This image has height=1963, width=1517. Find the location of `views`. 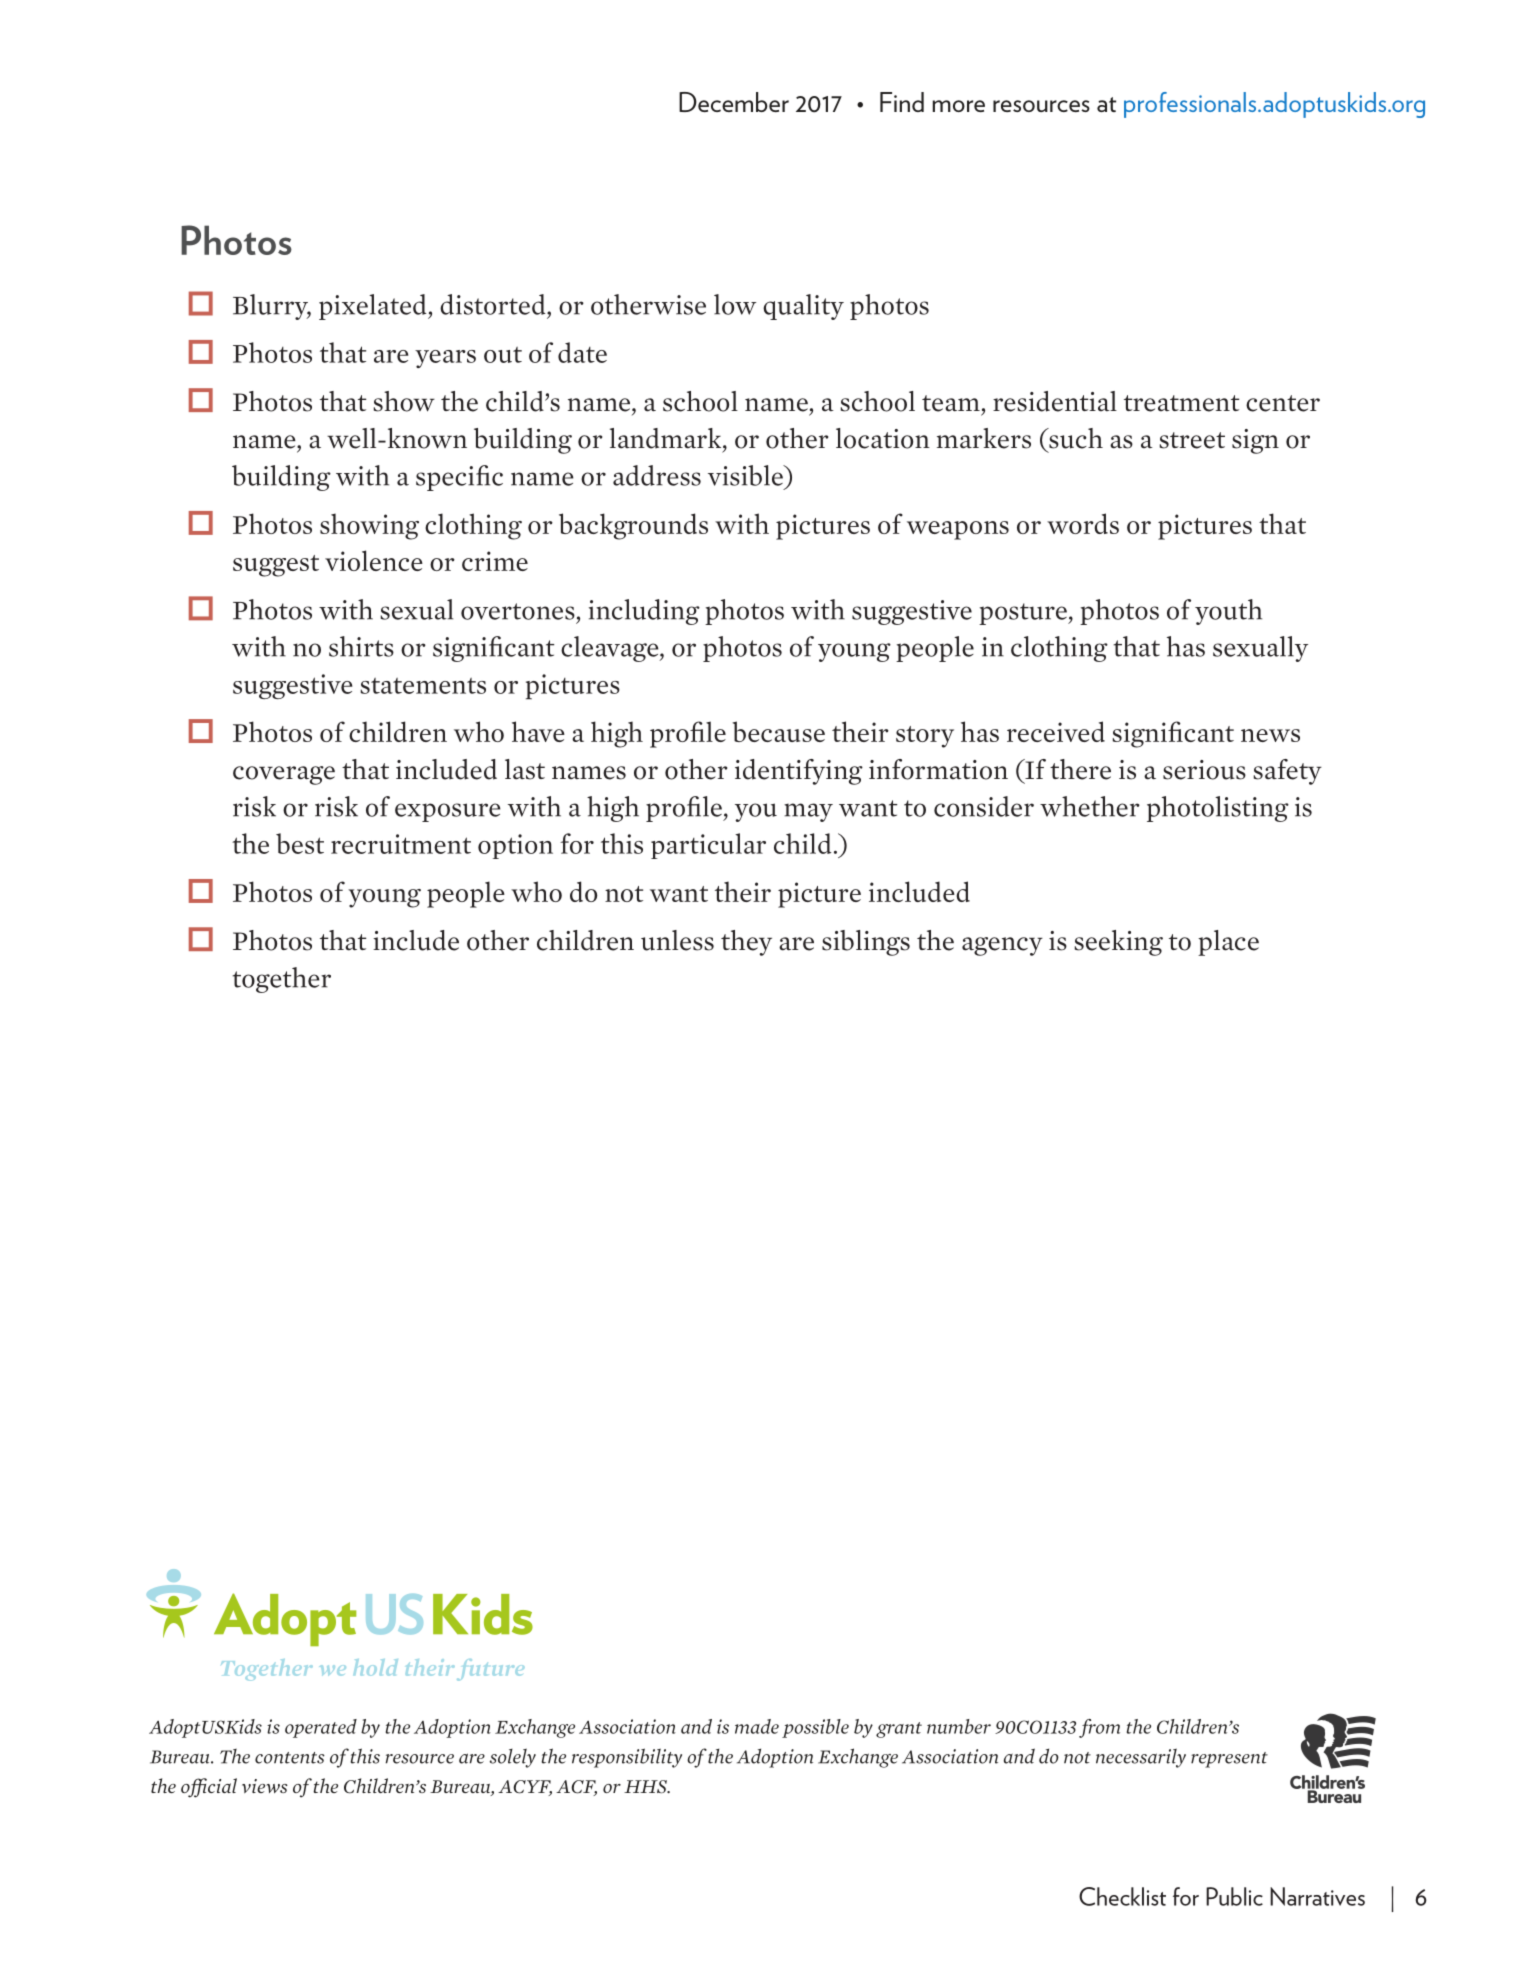

views is located at coordinates (265, 1786).
